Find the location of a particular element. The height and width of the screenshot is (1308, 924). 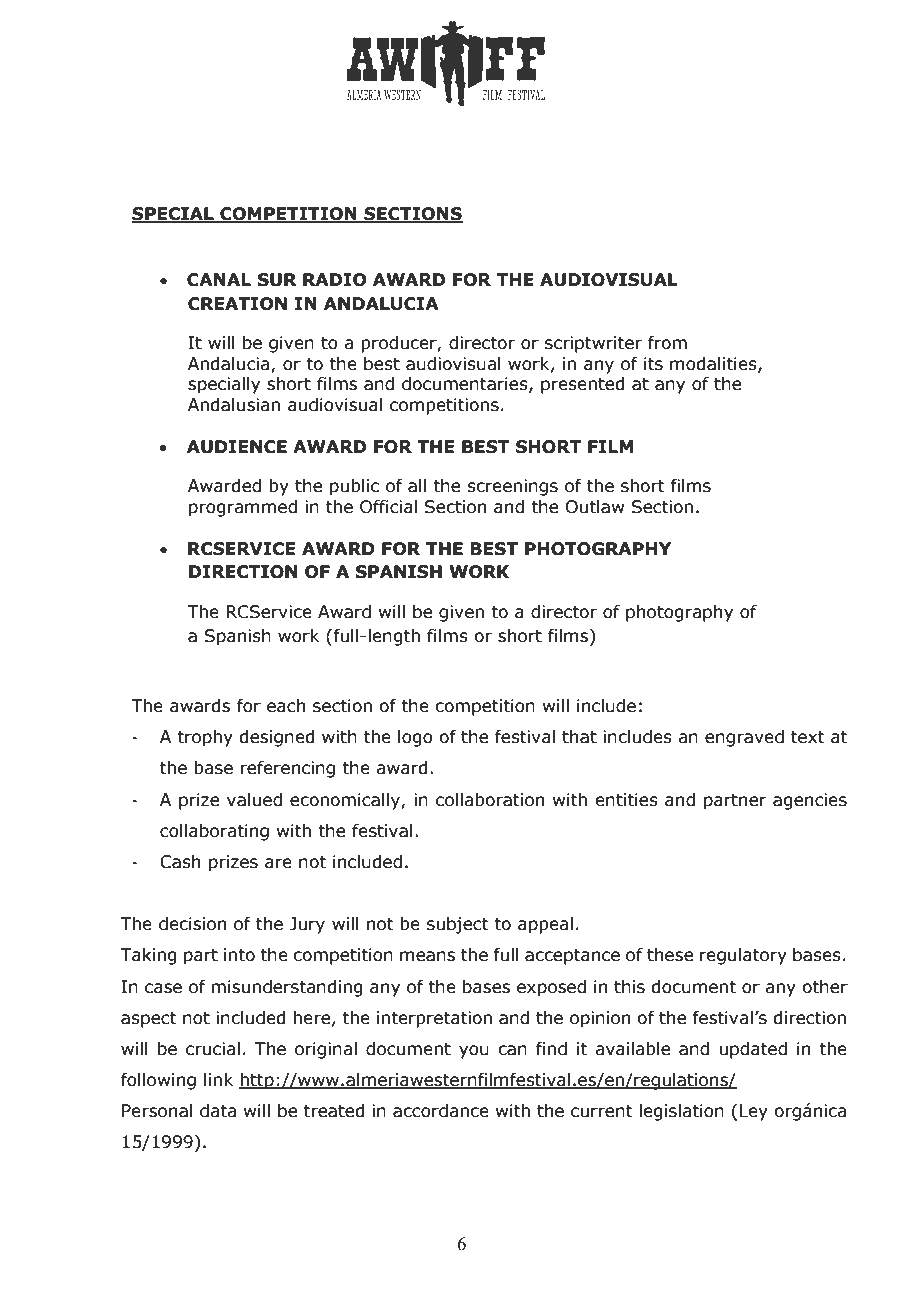

collaboration is located at coordinates (490, 800).
